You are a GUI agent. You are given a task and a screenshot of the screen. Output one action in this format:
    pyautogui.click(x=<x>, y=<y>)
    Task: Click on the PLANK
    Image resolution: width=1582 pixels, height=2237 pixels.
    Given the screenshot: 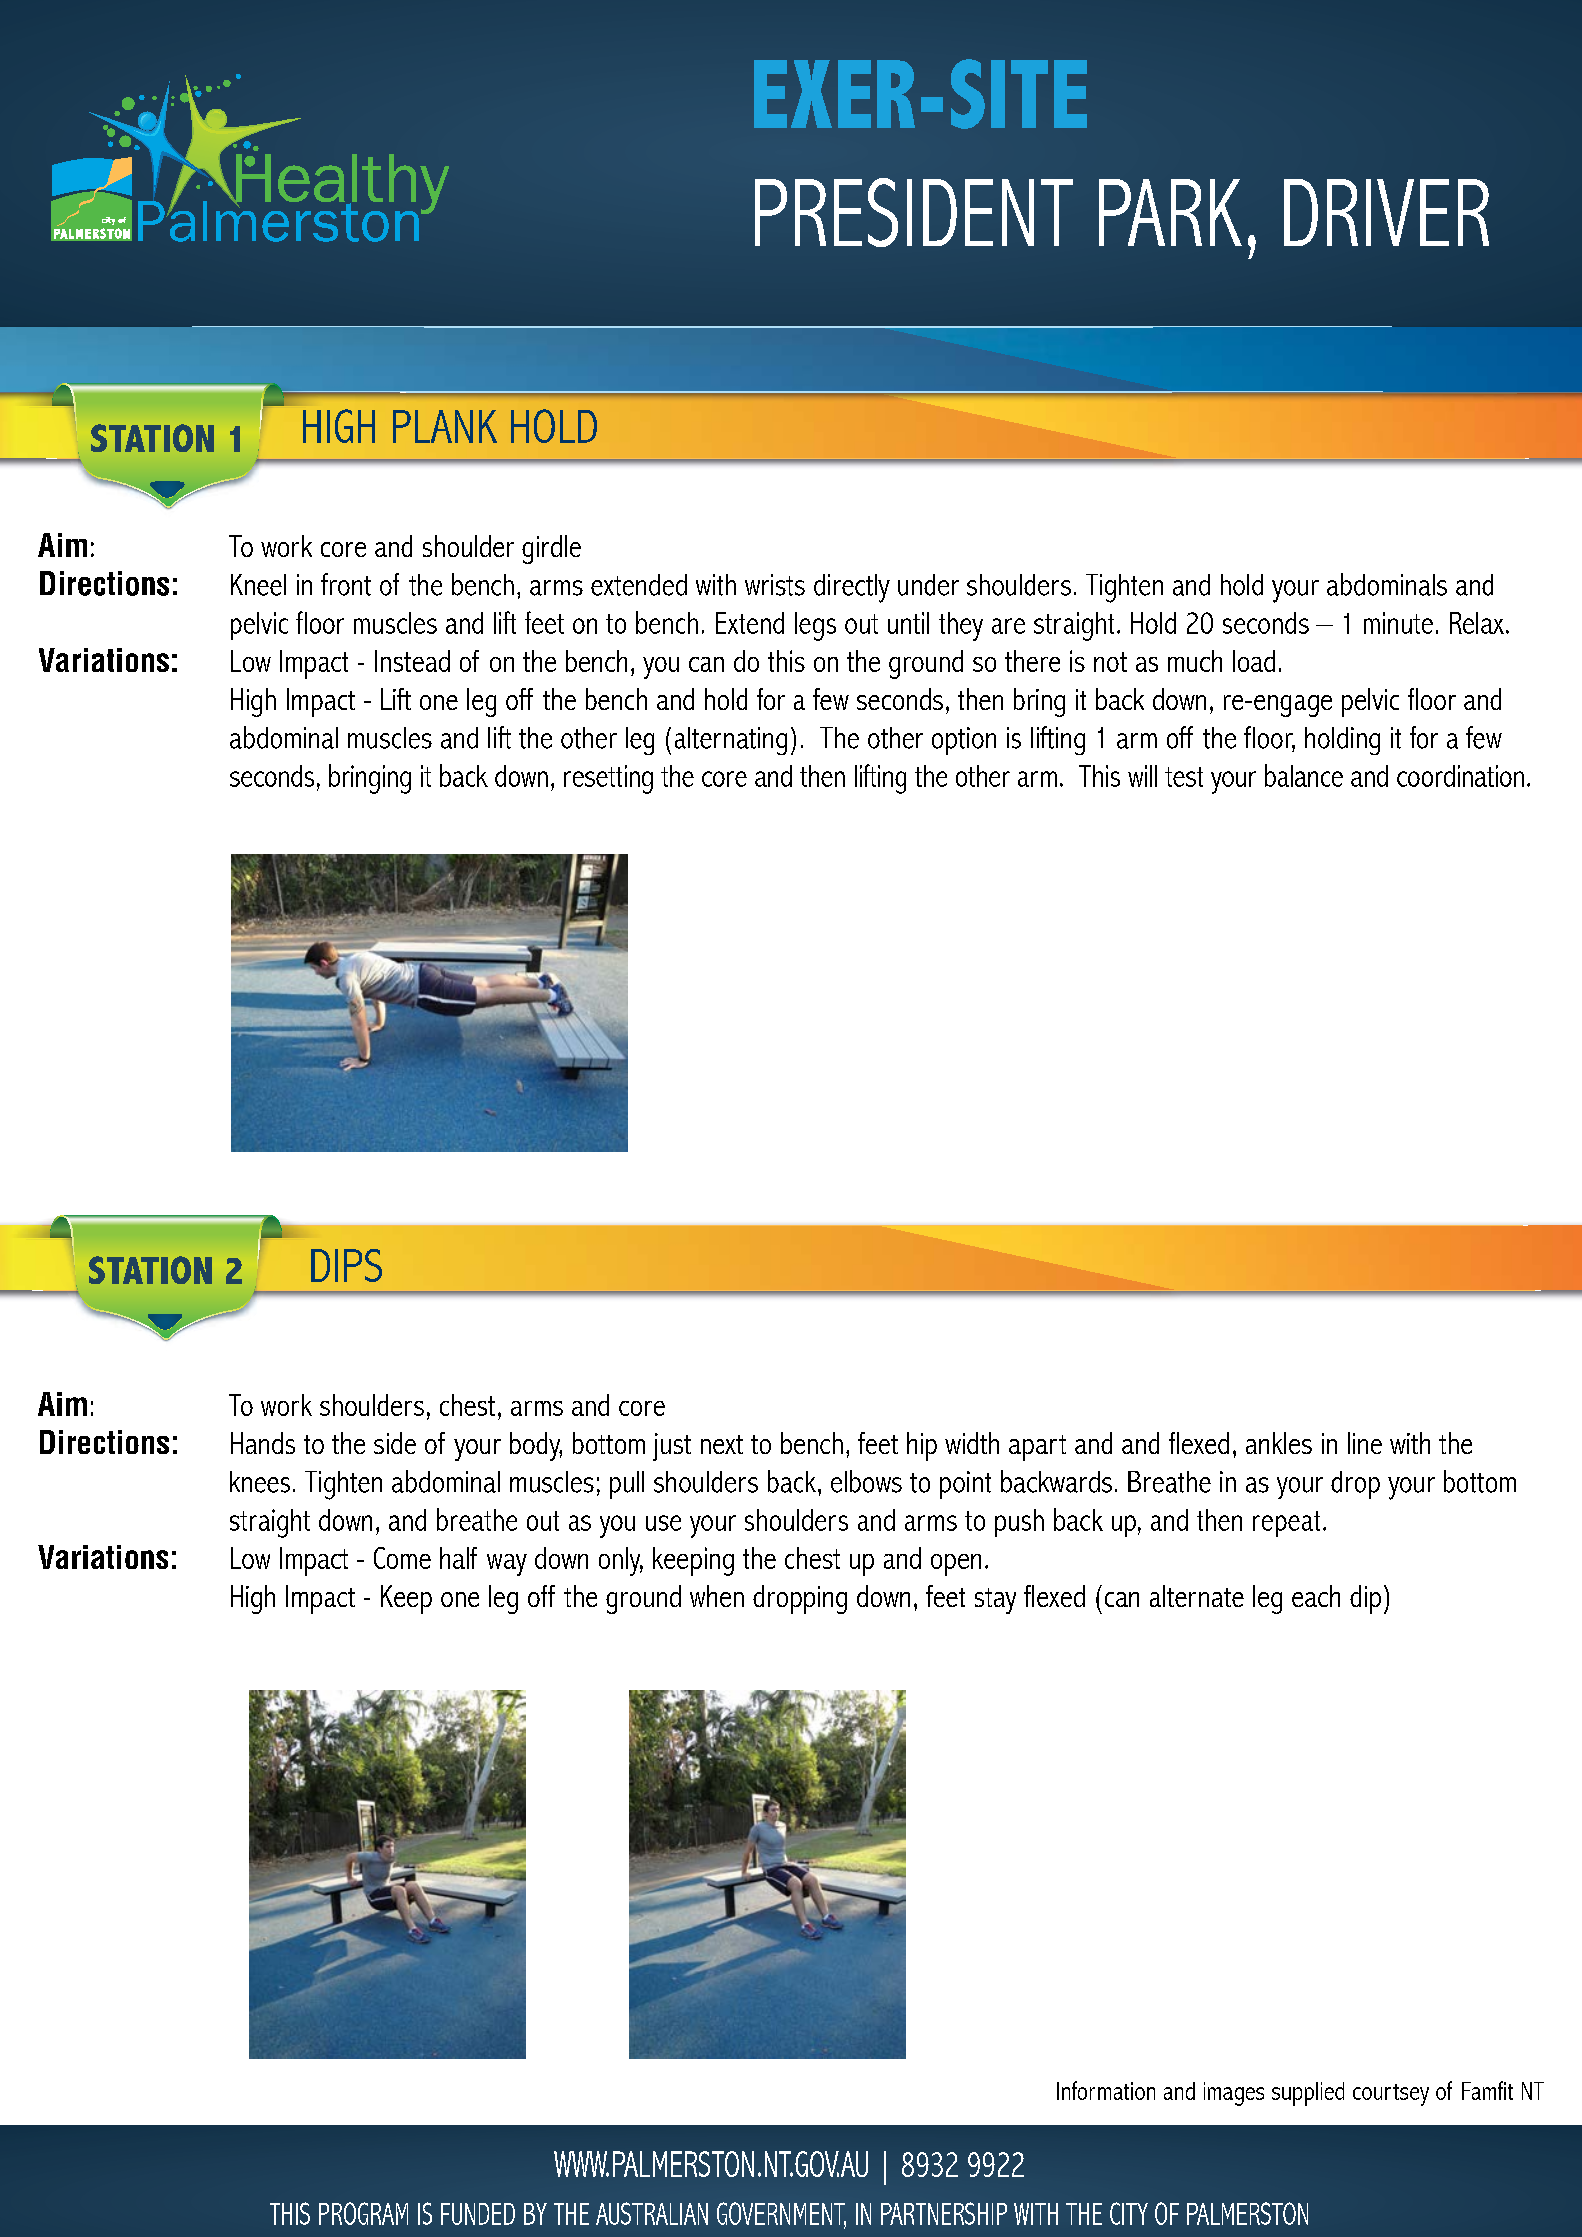 What is the action you would take?
    pyautogui.click(x=445, y=426)
